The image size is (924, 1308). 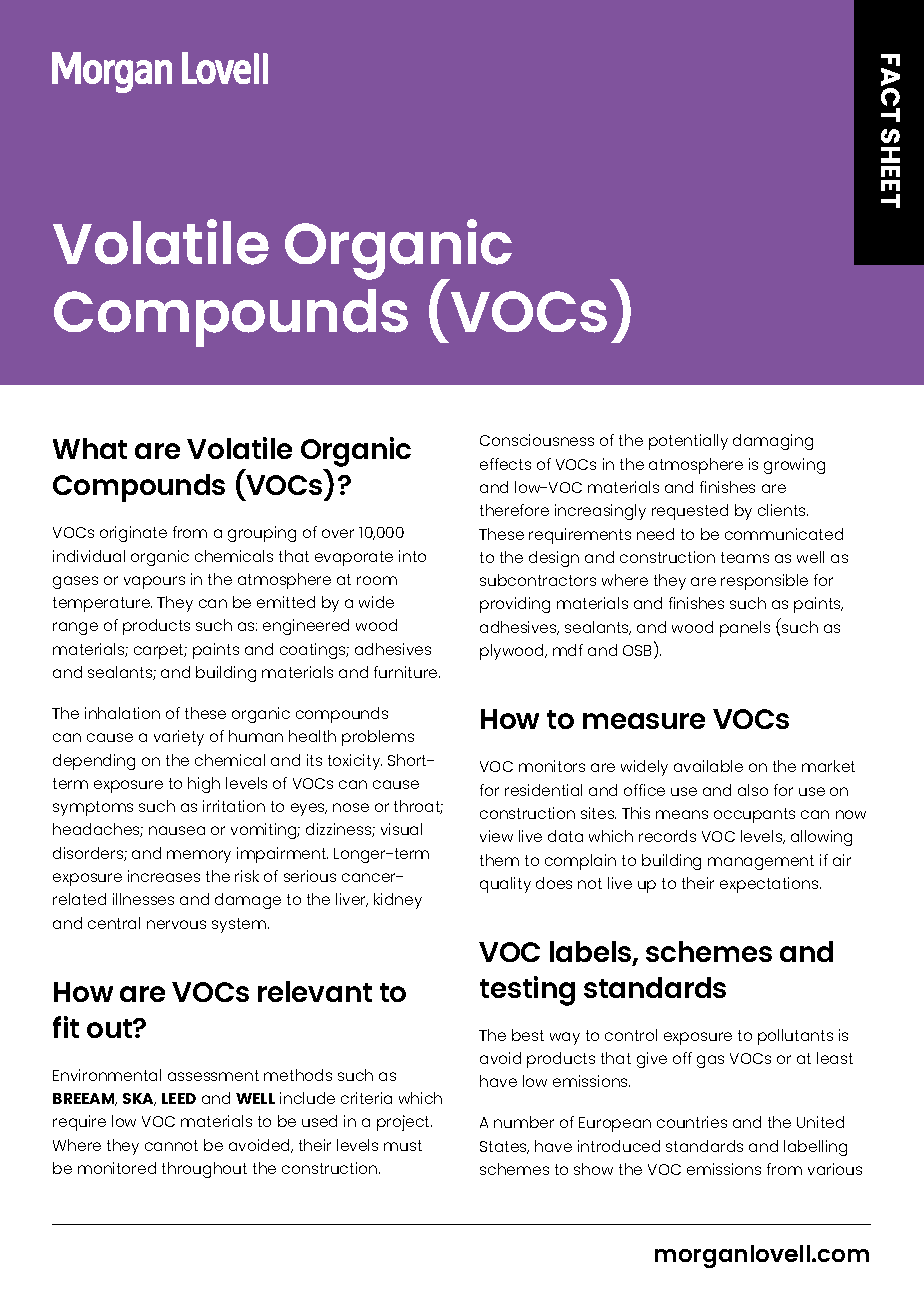 I want to click on What, so click(x=90, y=448).
